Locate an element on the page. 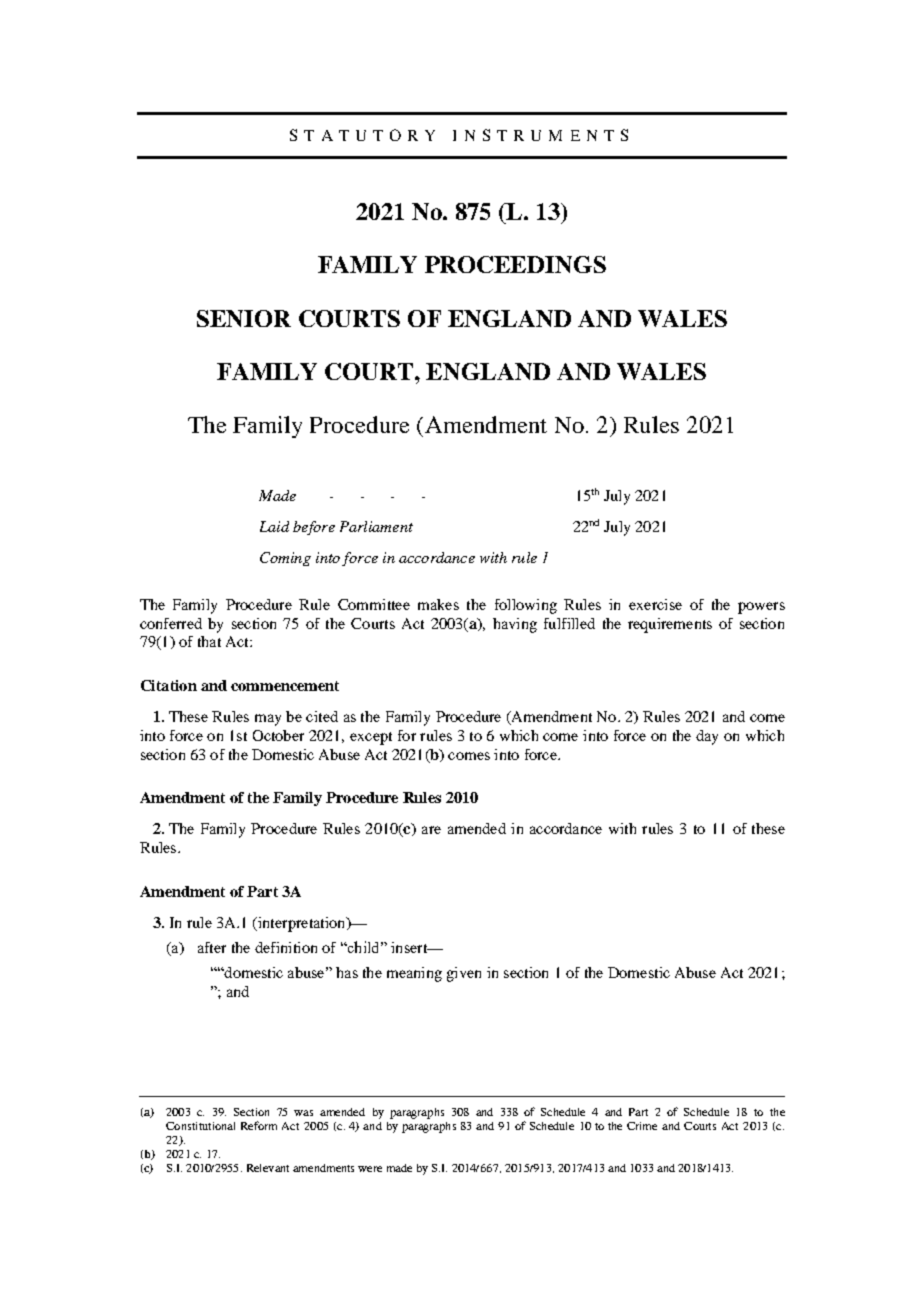 The height and width of the document is (1308, 924). SENIOR is located at coordinates (244, 318).
